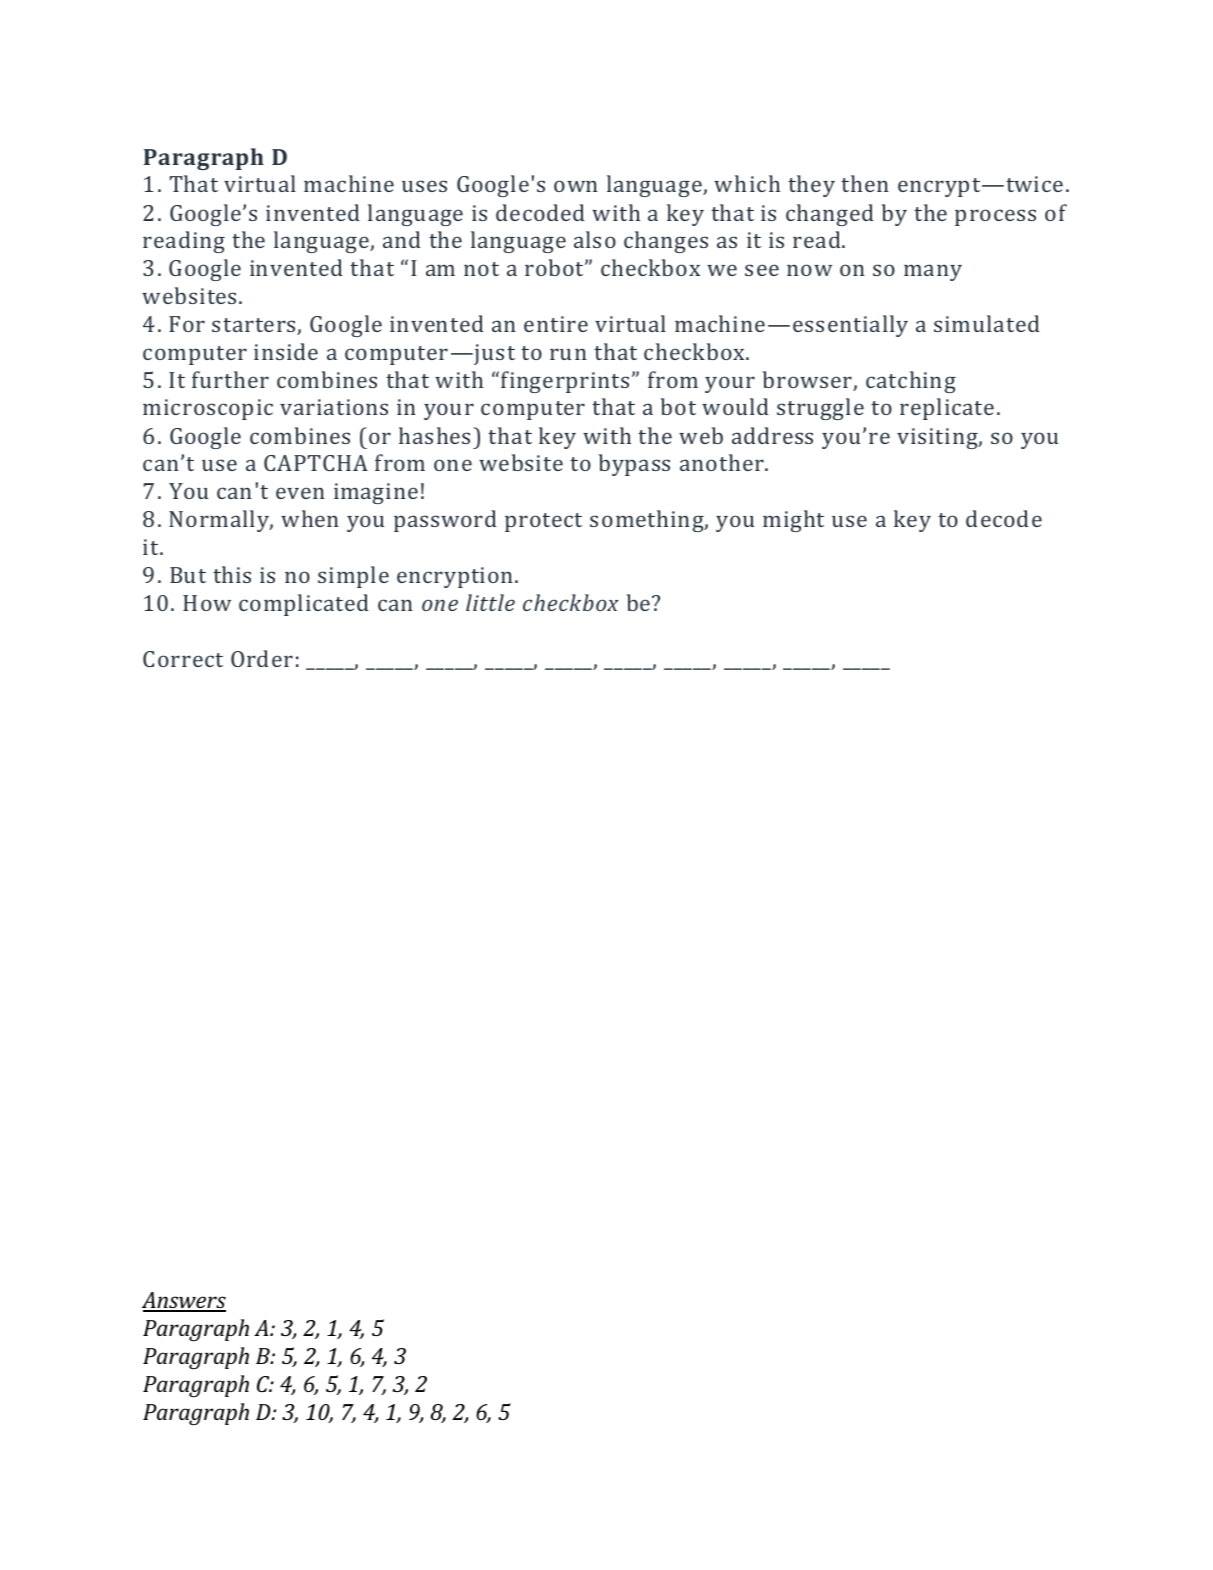  What do you see at coordinates (304, 605) in the screenshot?
I see `complicated` at bounding box center [304, 605].
